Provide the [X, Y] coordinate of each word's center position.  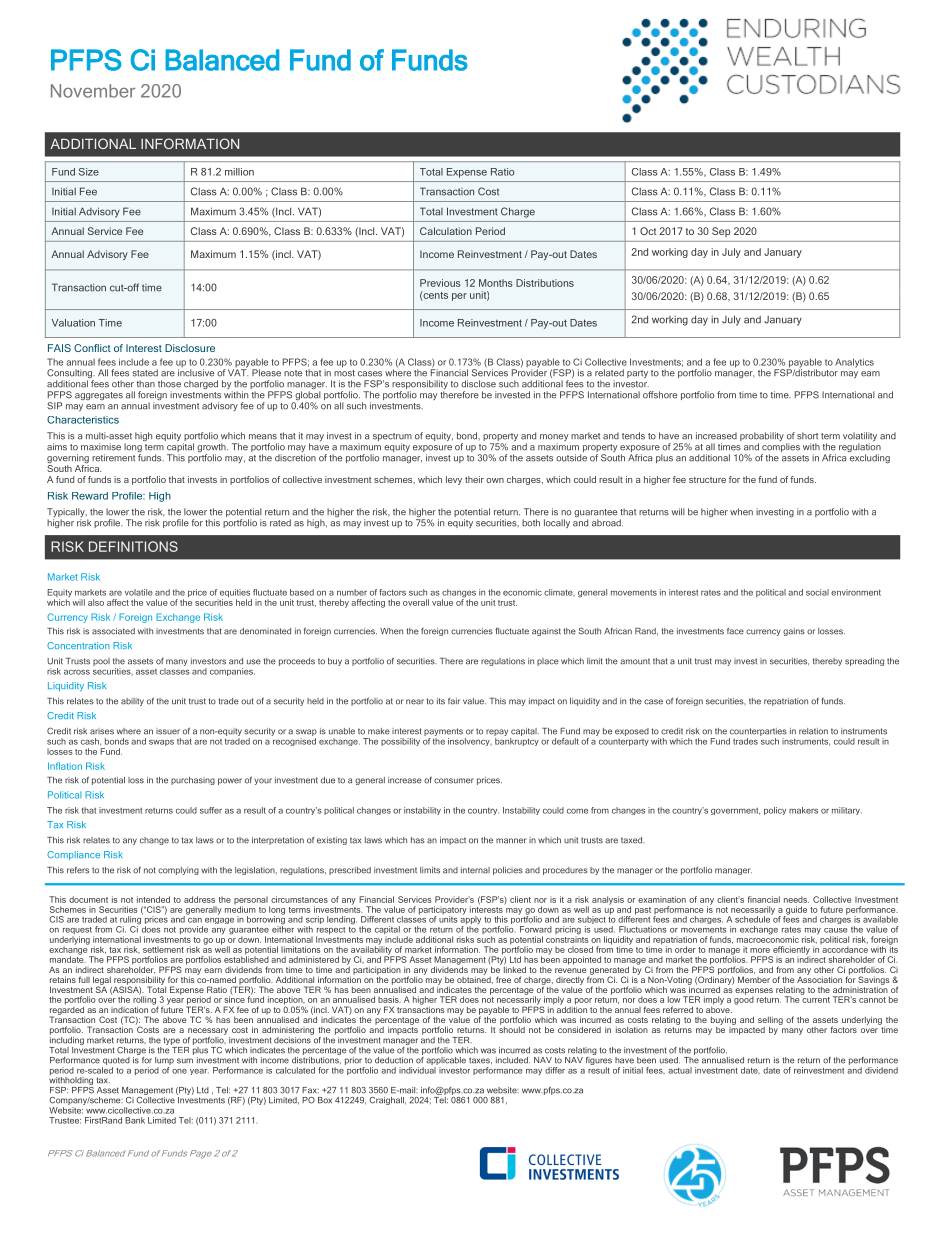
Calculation [446, 231]
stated [145, 373]
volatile [139, 592]
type [172, 1041]
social [817, 592]
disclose [478, 384]
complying [178, 871]
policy [775, 811]
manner [511, 841]
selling [770, 1022]
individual [418, 1069]
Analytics [854, 363]
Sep [721, 232]
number [352, 592]
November [93, 91]
